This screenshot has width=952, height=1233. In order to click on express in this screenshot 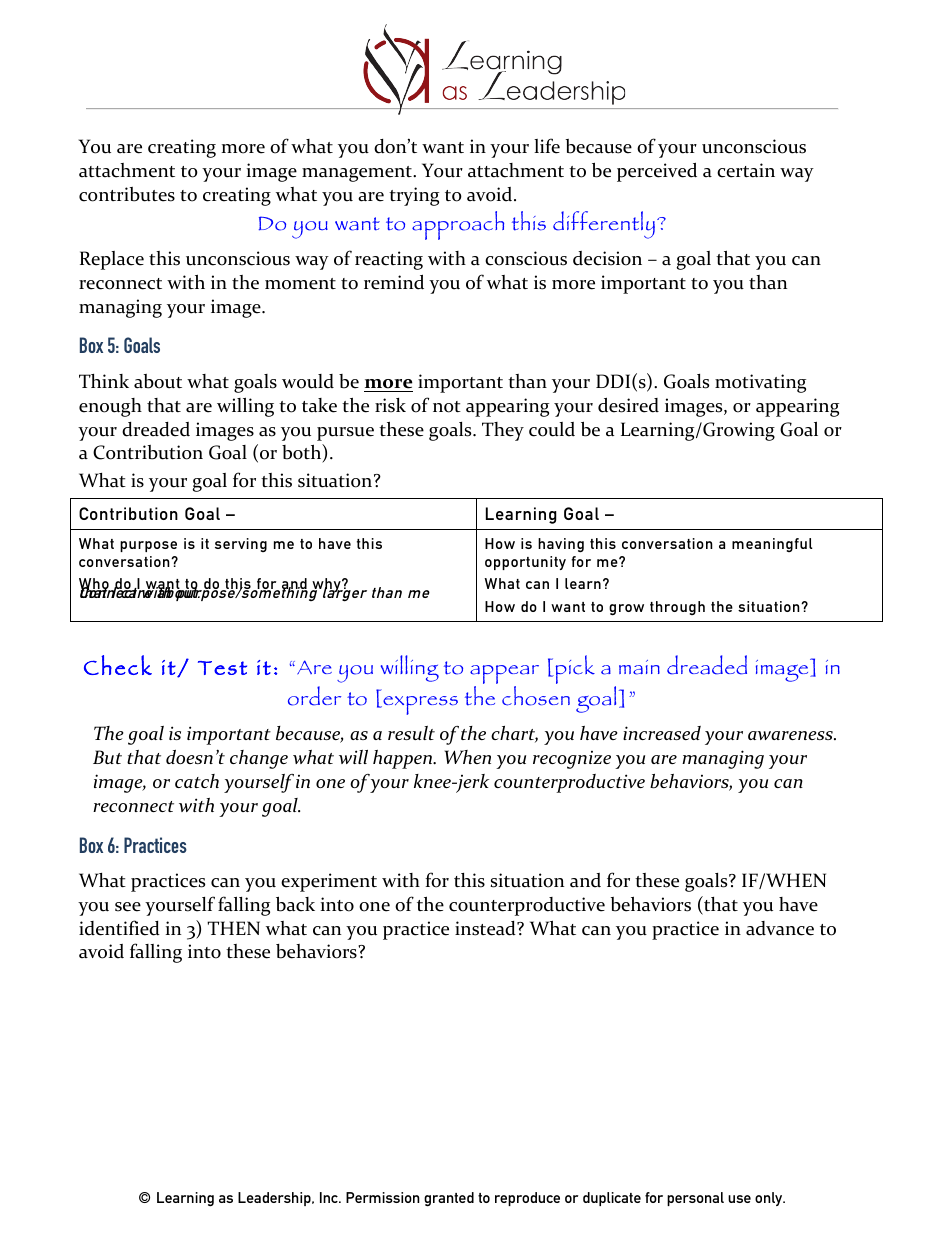, I will do `click(419, 705)`.
